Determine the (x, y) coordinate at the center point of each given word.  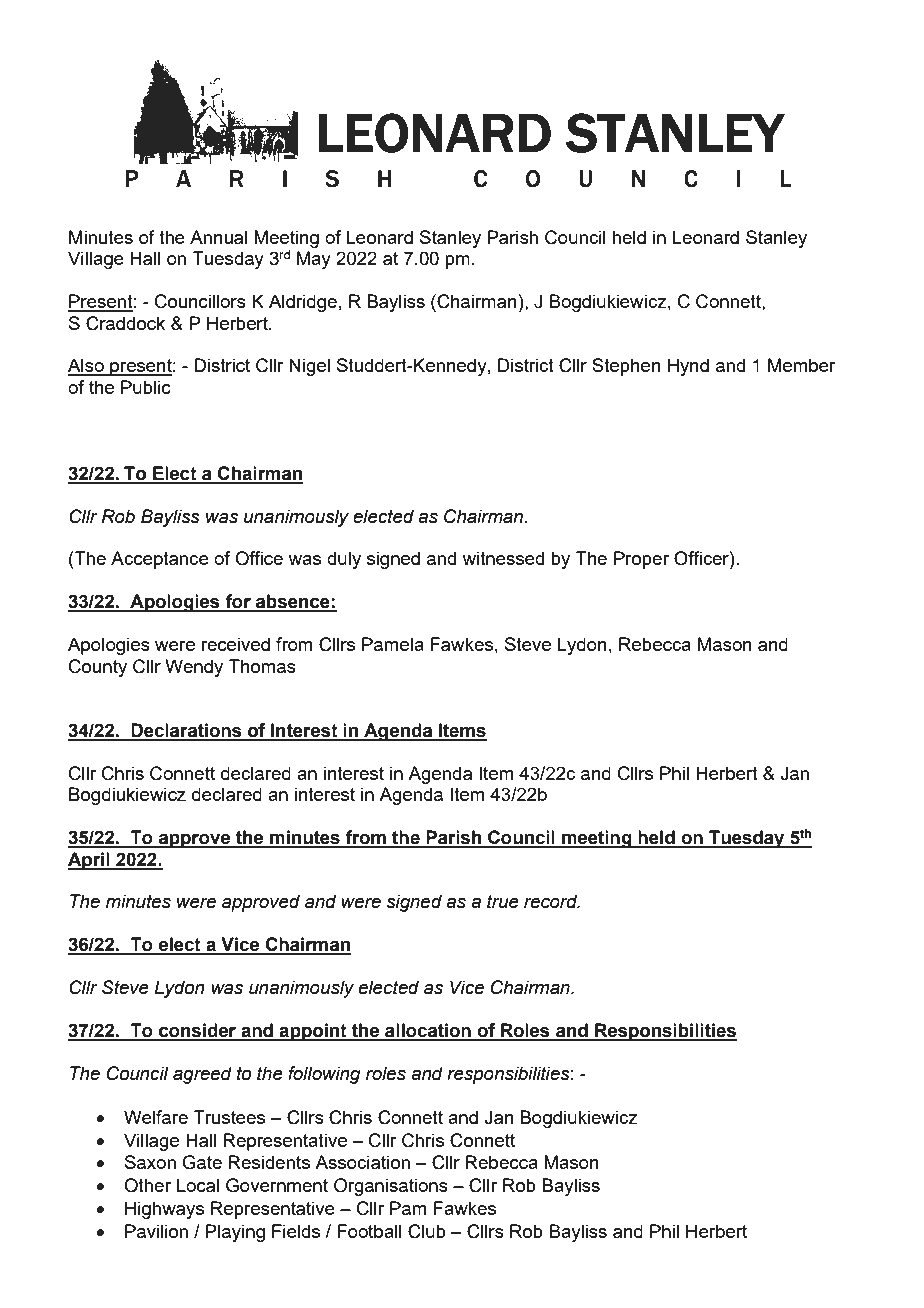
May (314, 260)
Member (802, 365)
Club (427, 1231)
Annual (218, 237)
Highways (164, 1210)
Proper (641, 560)
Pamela (393, 644)
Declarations (187, 731)
